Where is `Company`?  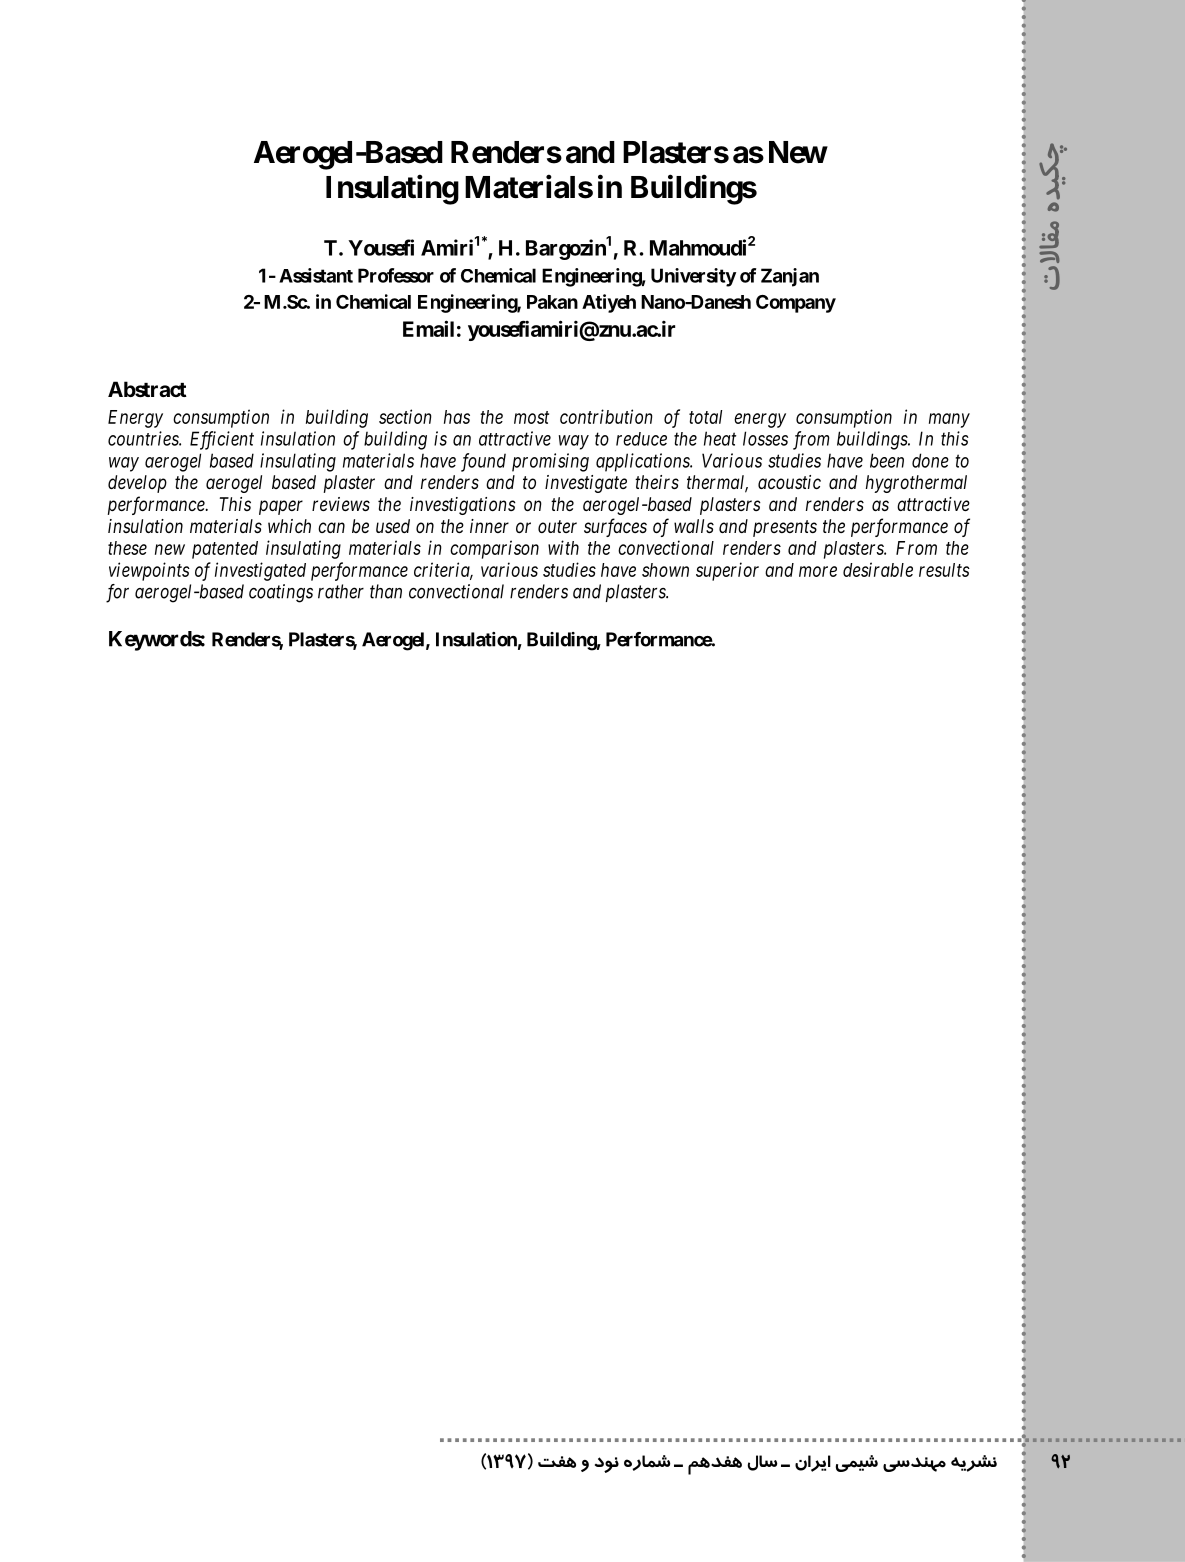
Company is located at coordinates (796, 304).
